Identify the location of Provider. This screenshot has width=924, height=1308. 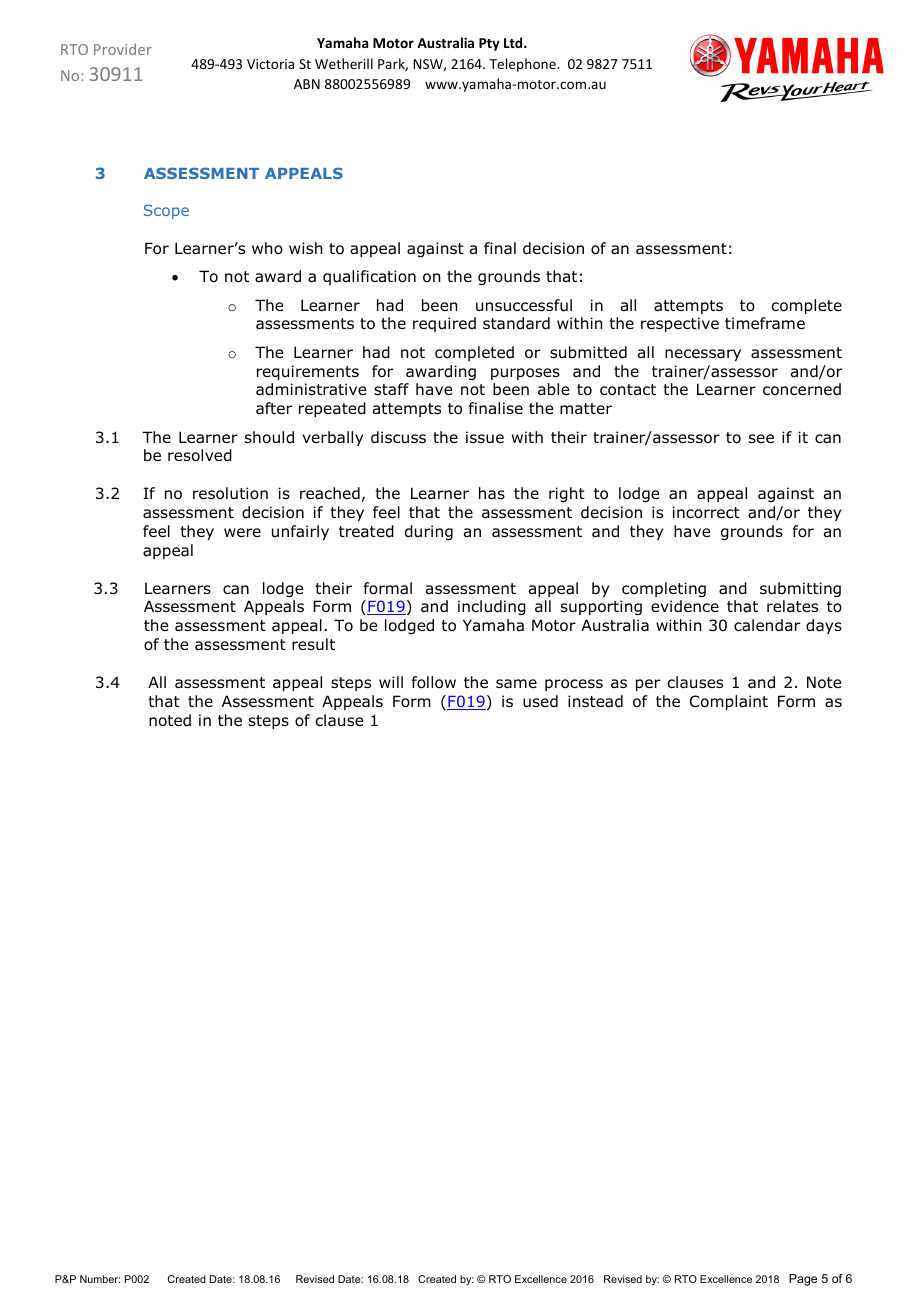
(123, 49).
